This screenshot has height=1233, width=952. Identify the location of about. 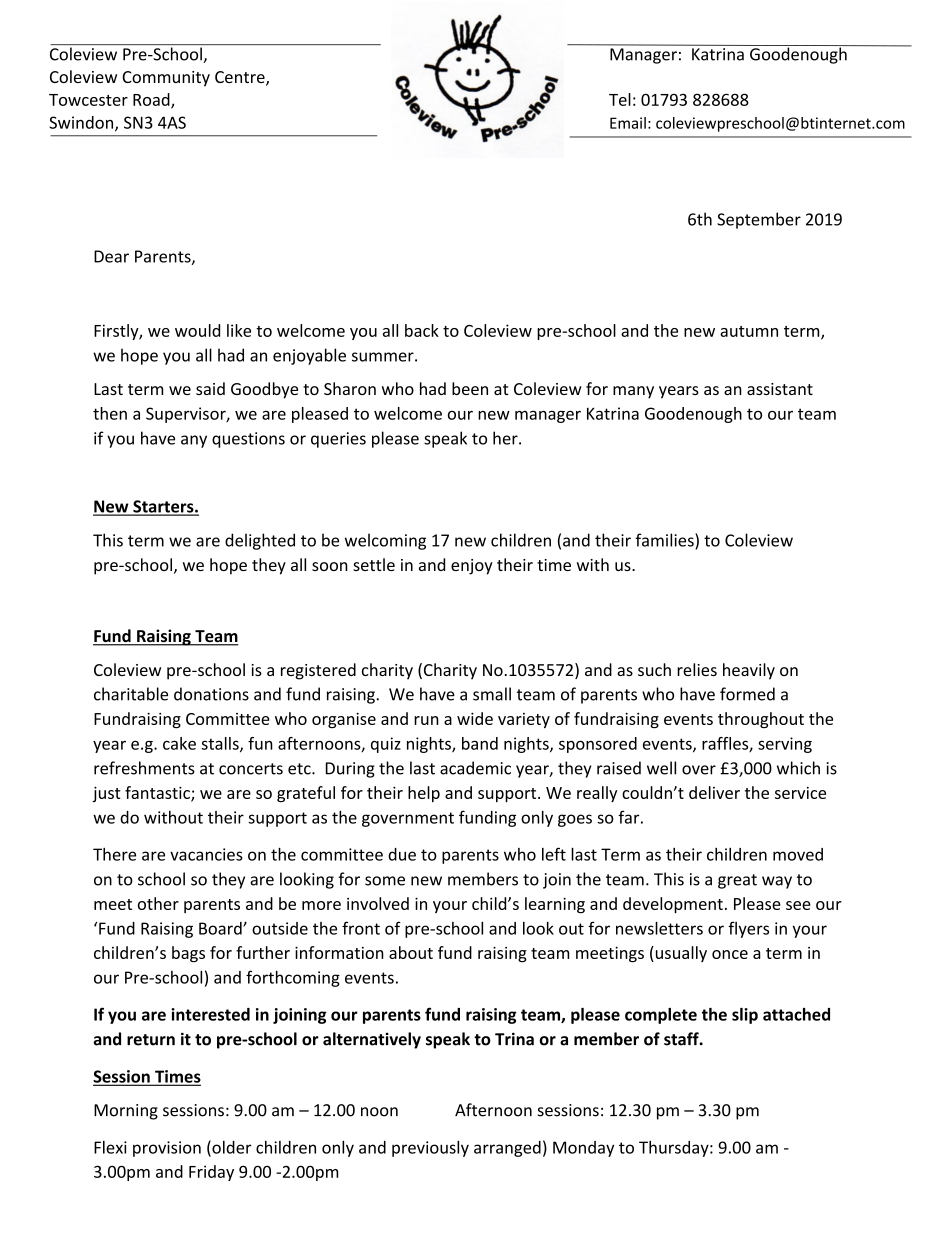
(411, 952).
